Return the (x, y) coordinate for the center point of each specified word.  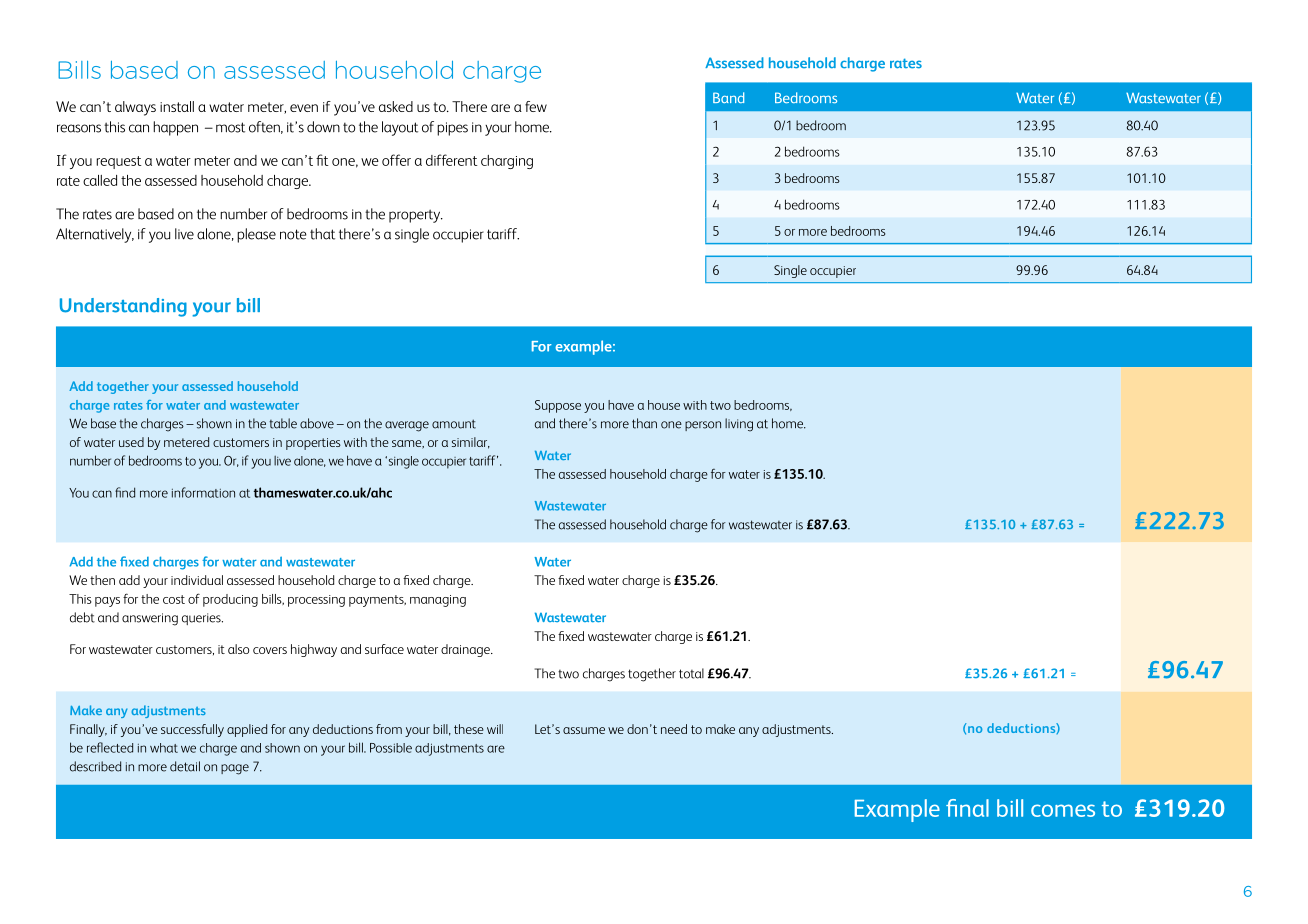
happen (175, 128)
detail (185, 766)
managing (438, 601)
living (739, 425)
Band (728, 97)
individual (197, 580)
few (536, 106)
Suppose (558, 406)
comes (1063, 810)
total (691, 673)
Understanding (123, 307)
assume (584, 730)
